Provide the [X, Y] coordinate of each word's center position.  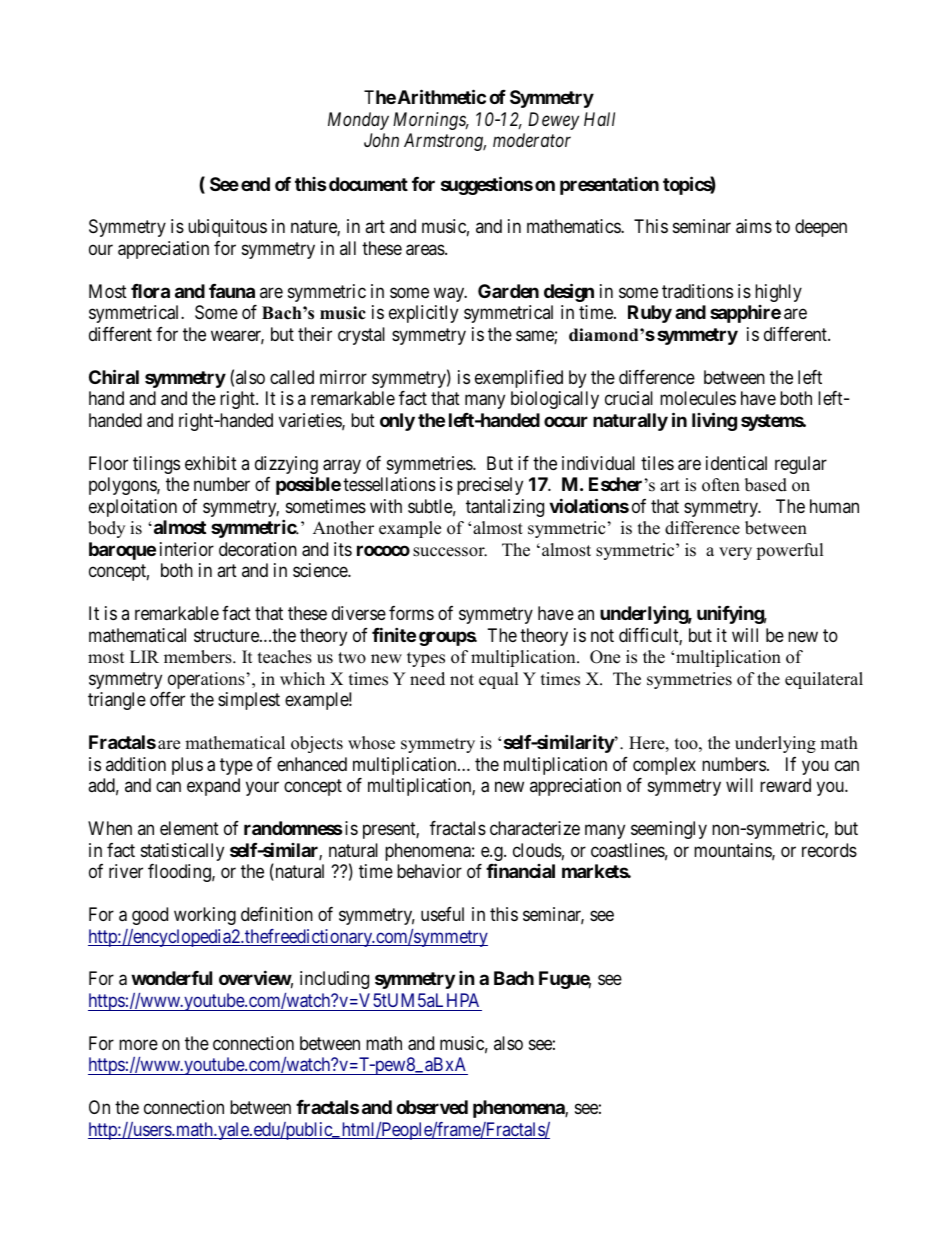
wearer [237, 337]
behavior [429, 871]
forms [411, 613]
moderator [532, 140]
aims [754, 226]
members [199, 657]
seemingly [669, 830]
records [829, 850]
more [138, 1044]
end [255, 184]
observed [432, 1107]
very [735, 553]
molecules [698, 398]
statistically [182, 852]
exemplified [519, 379]
